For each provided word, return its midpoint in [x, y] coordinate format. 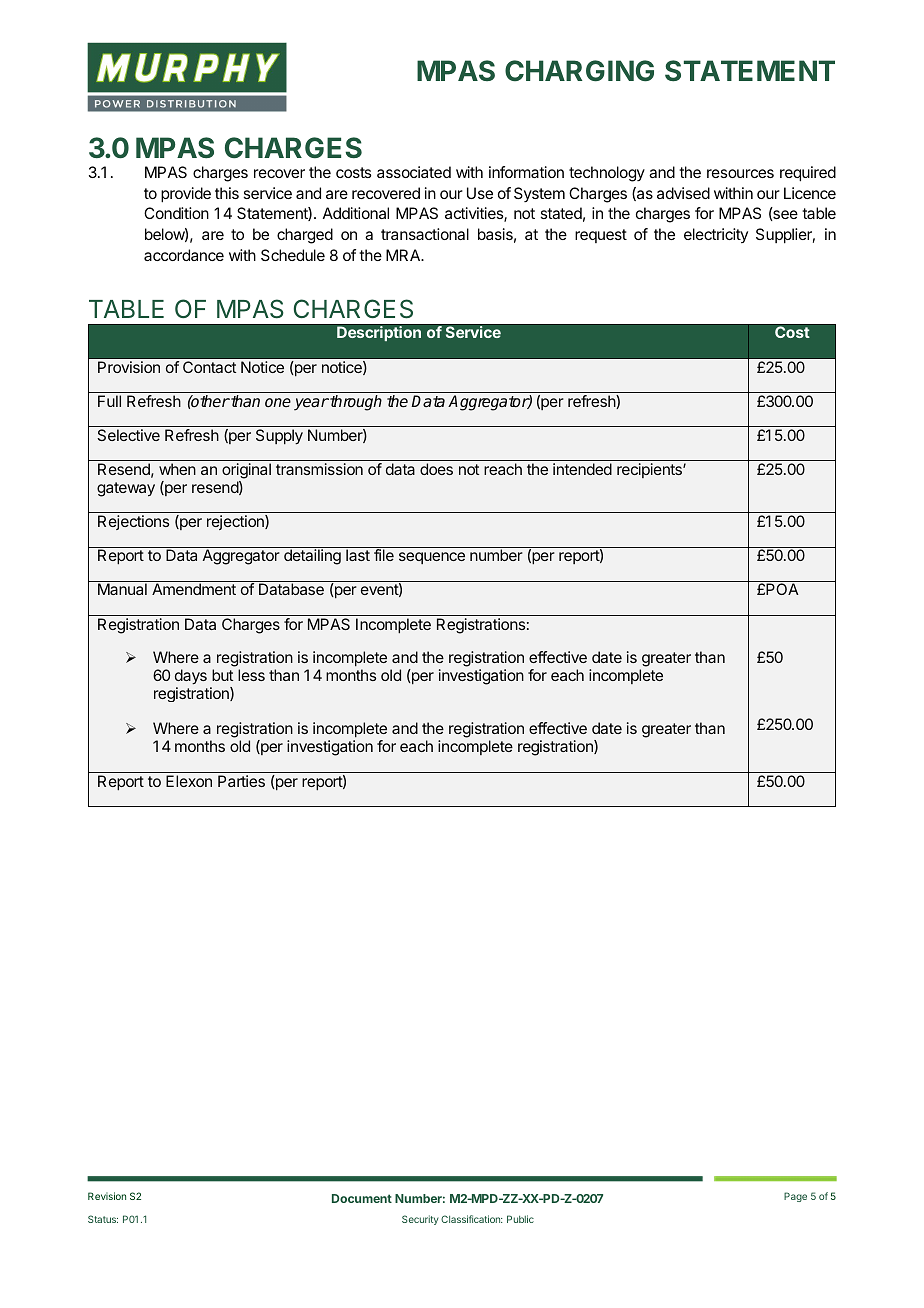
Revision [107, 1196]
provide [186, 195]
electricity [716, 235]
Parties [241, 781]
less [251, 675]
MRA [404, 255]
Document [362, 1198]
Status [103, 1219]
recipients [650, 470]
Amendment [194, 589]
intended [582, 469]
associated [414, 172]
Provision [129, 367]
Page [795, 1197]
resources [740, 173]
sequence [432, 558]
